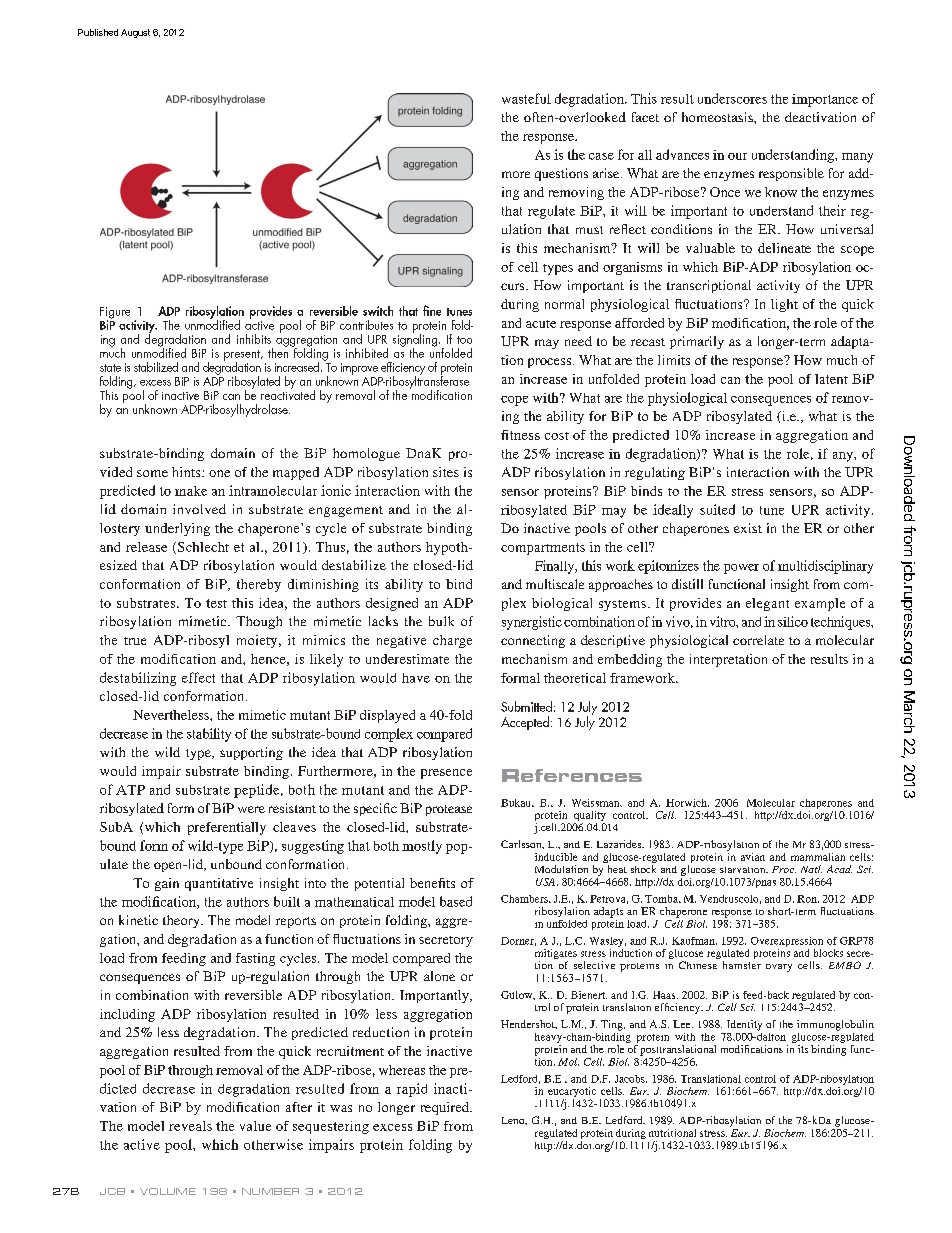  I want to click on bulk, so click(441, 621).
